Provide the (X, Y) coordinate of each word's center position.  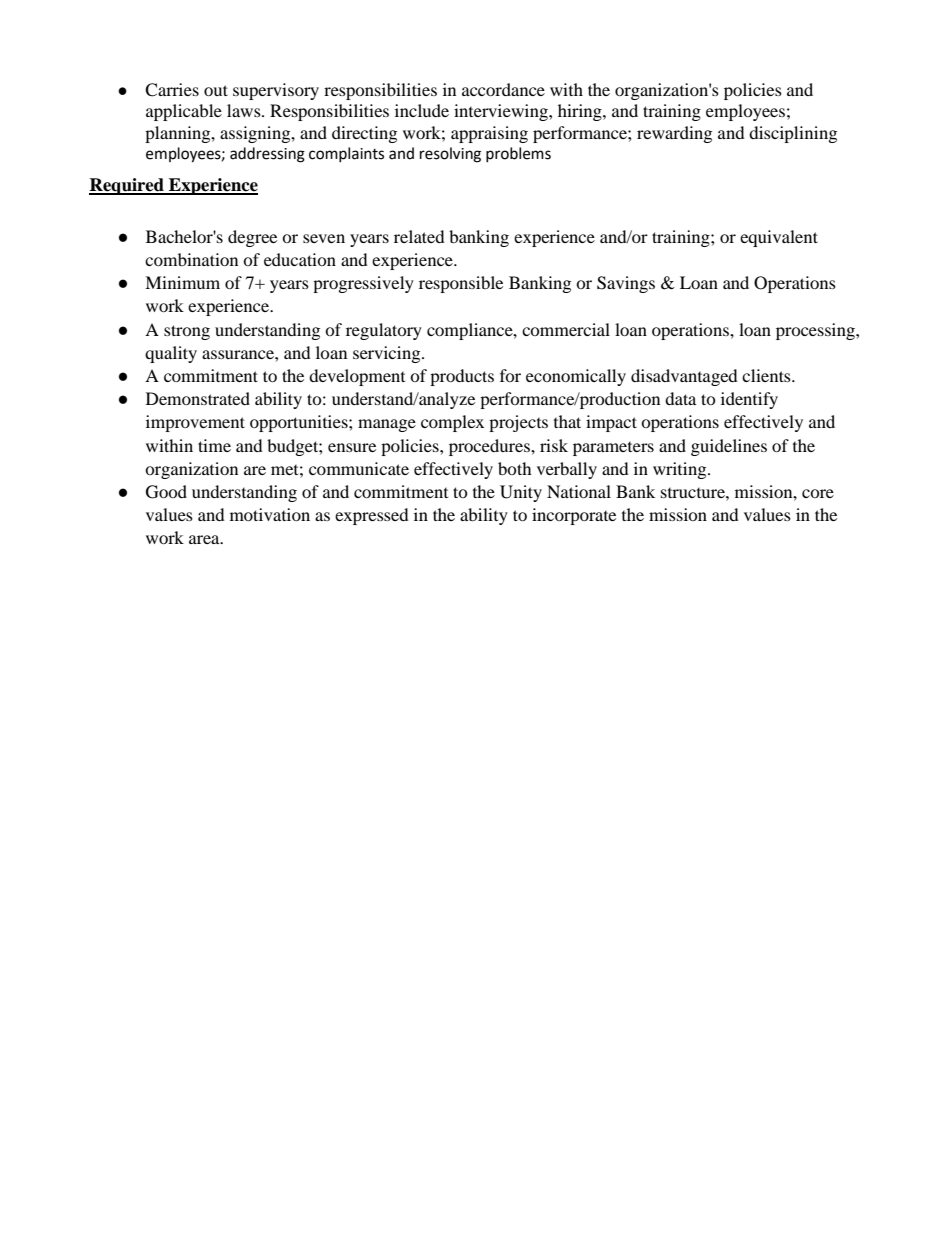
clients (767, 375)
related (419, 236)
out (216, 90)
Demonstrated (198, 398)
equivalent (779, 238)
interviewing (502, 112)
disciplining (793, 134)
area (205, 539)
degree (252, 238)
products (462, 377)
